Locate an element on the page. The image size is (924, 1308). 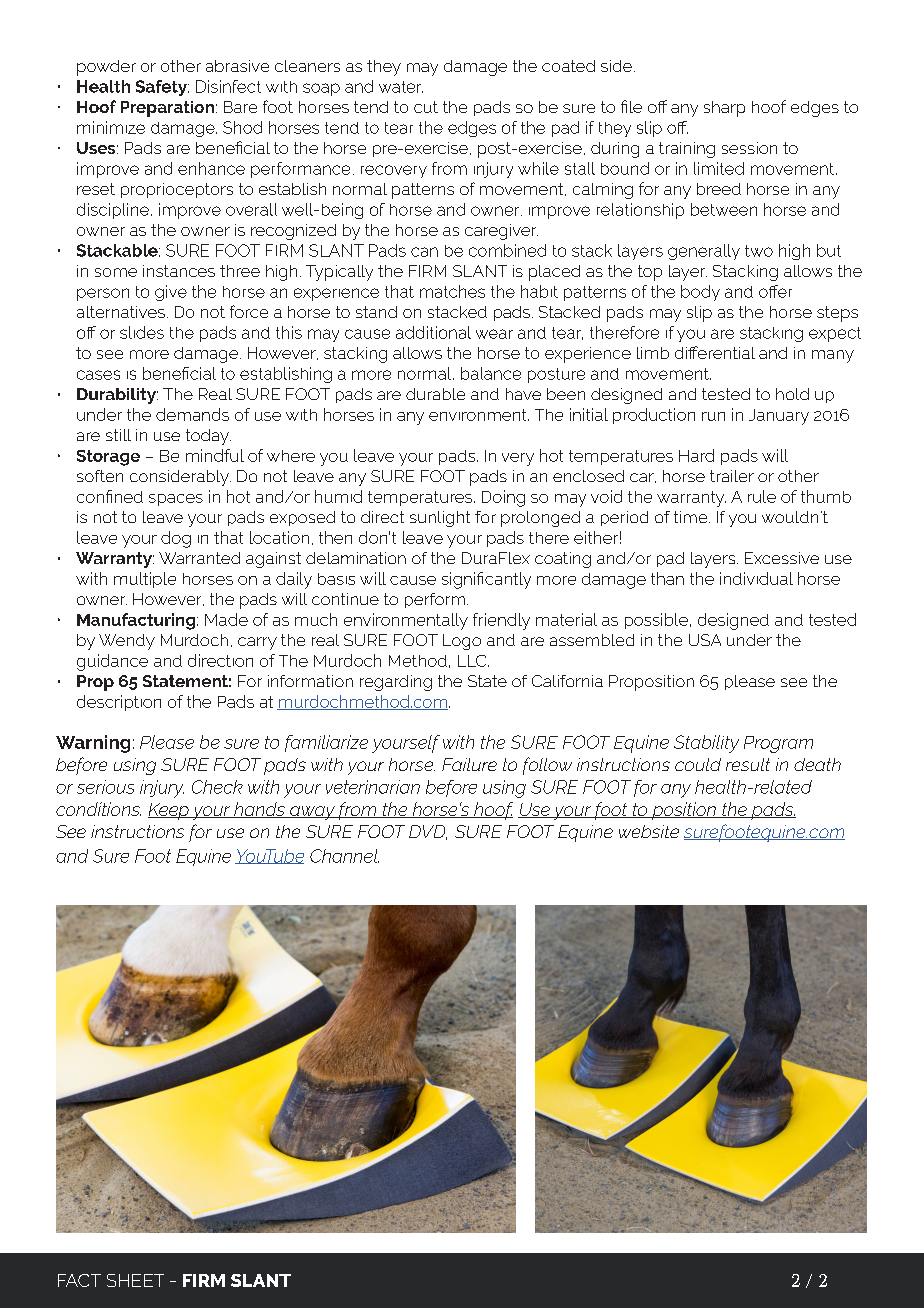
website is located at coordinates (649, 831).
